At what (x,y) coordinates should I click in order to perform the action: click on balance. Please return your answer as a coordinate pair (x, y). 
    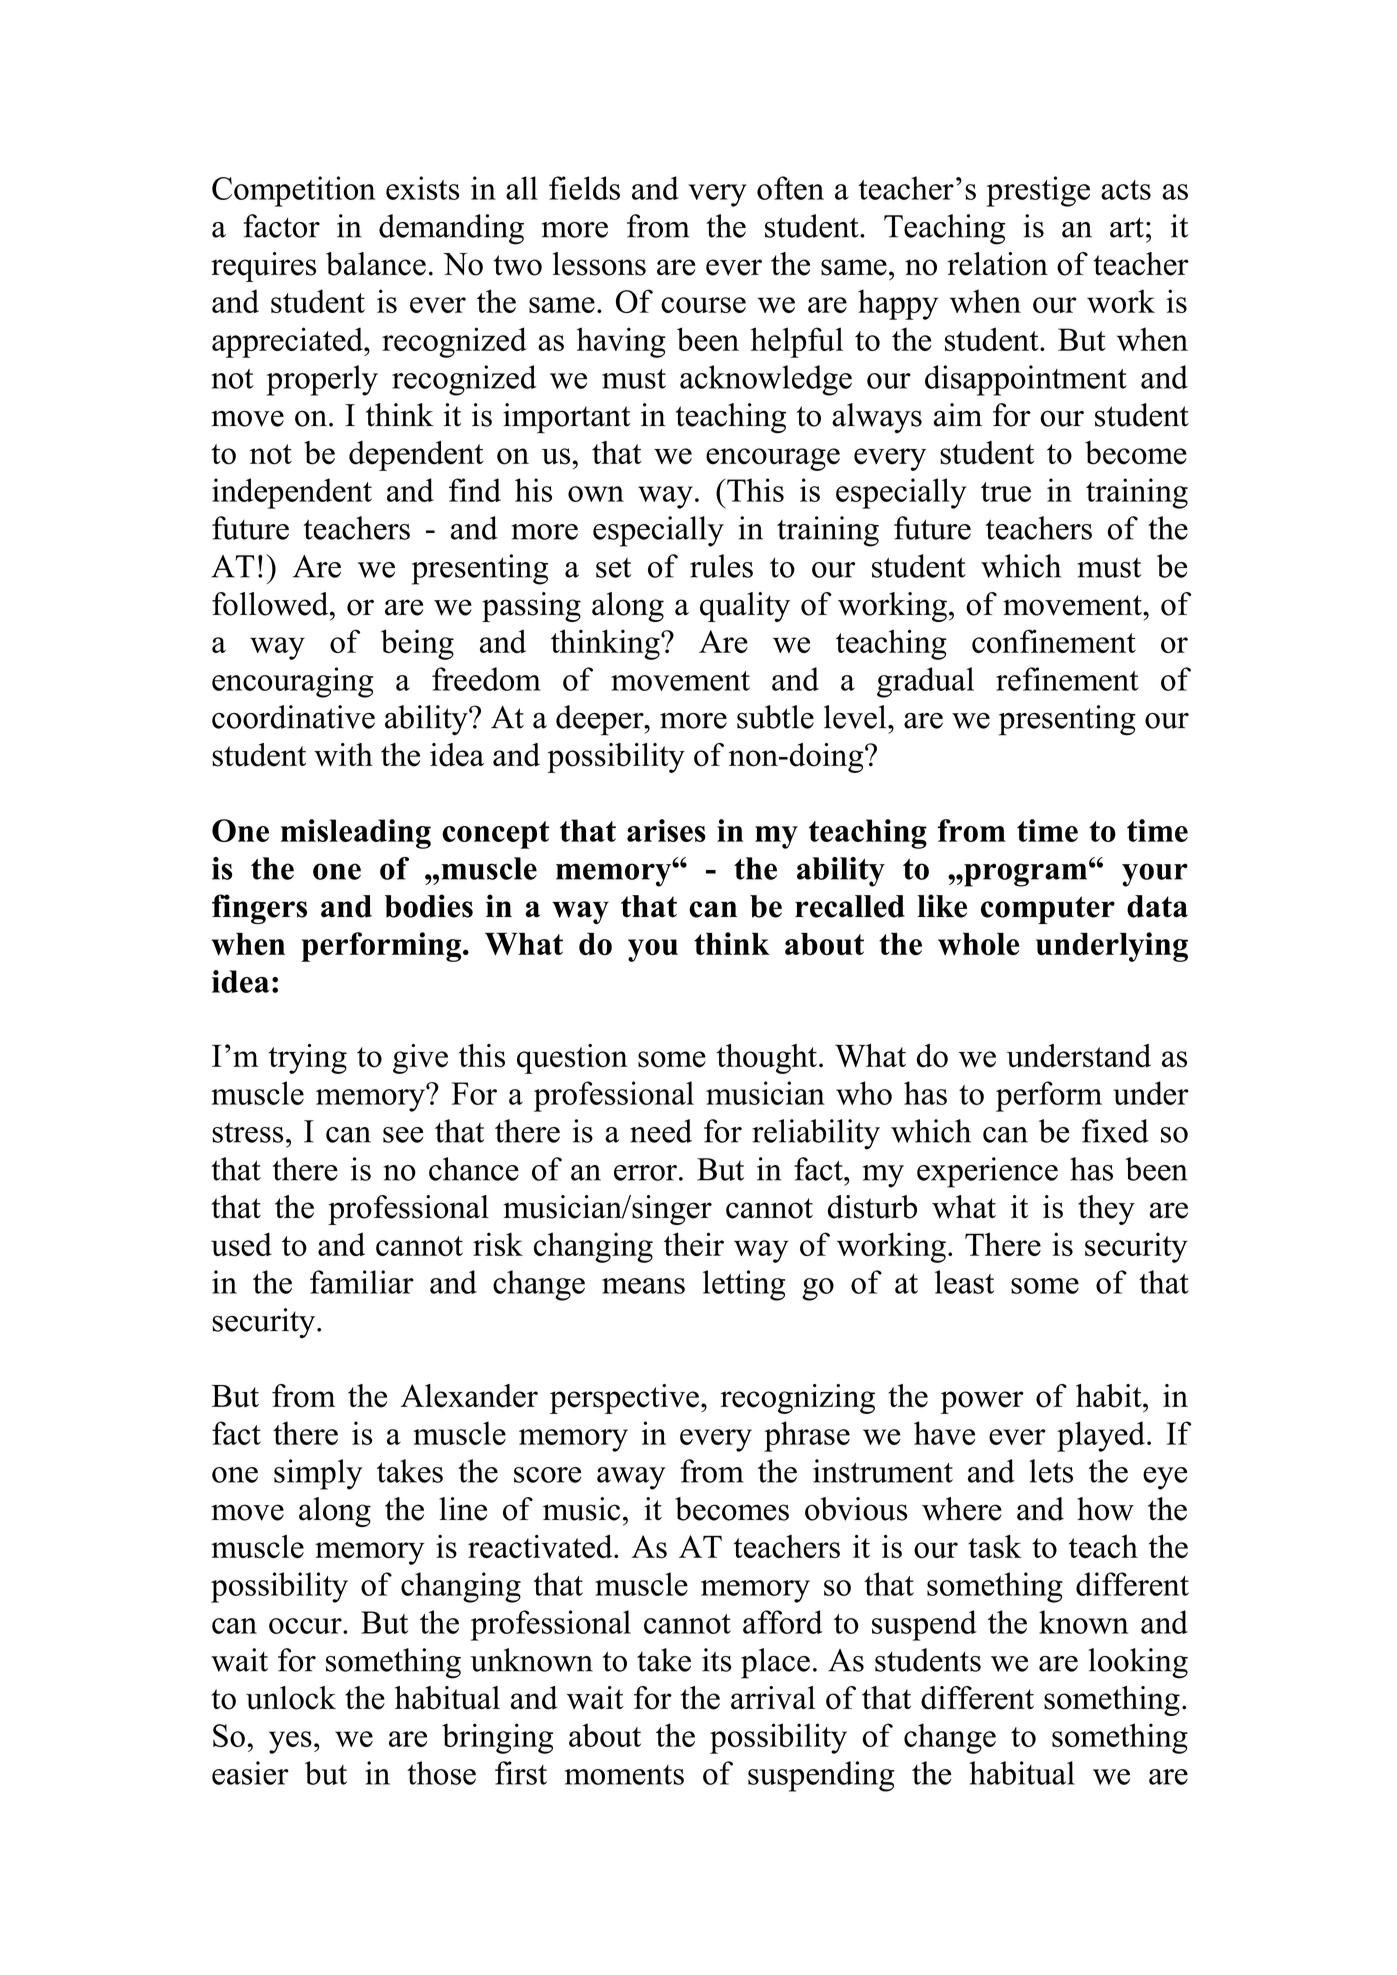
    Looking at the image, I should click on (376, 264).
